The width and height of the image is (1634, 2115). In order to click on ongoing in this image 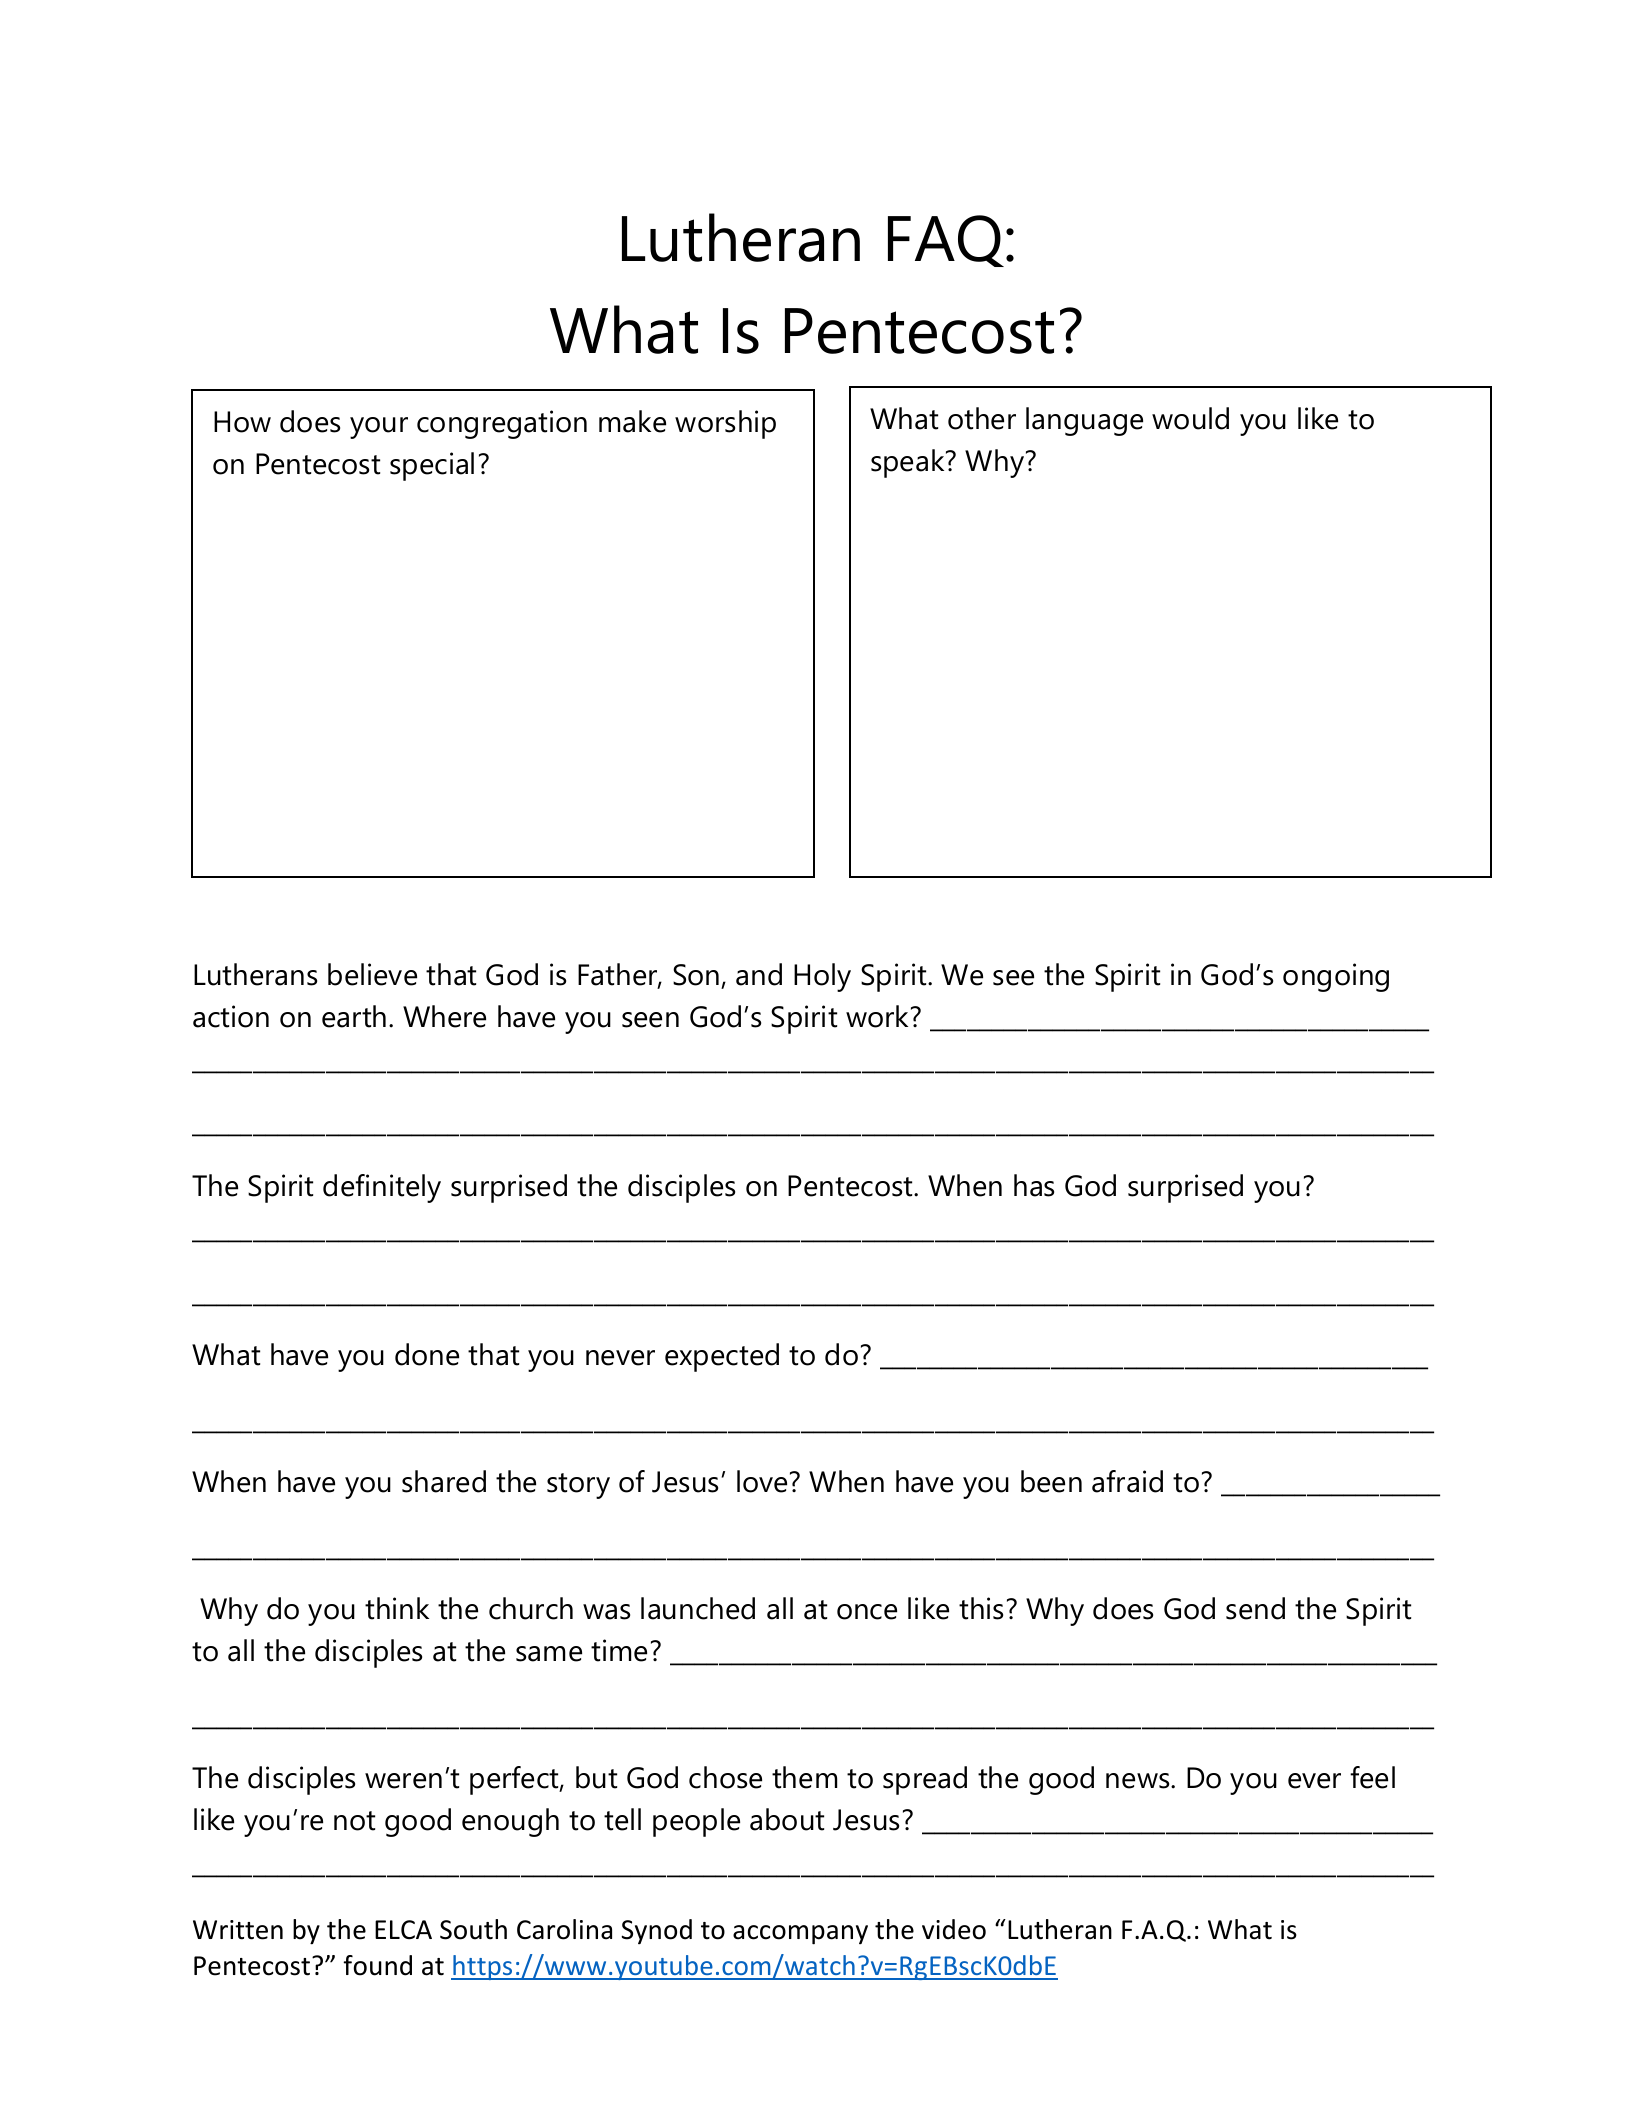, I will do `click(1336, 977)`.
